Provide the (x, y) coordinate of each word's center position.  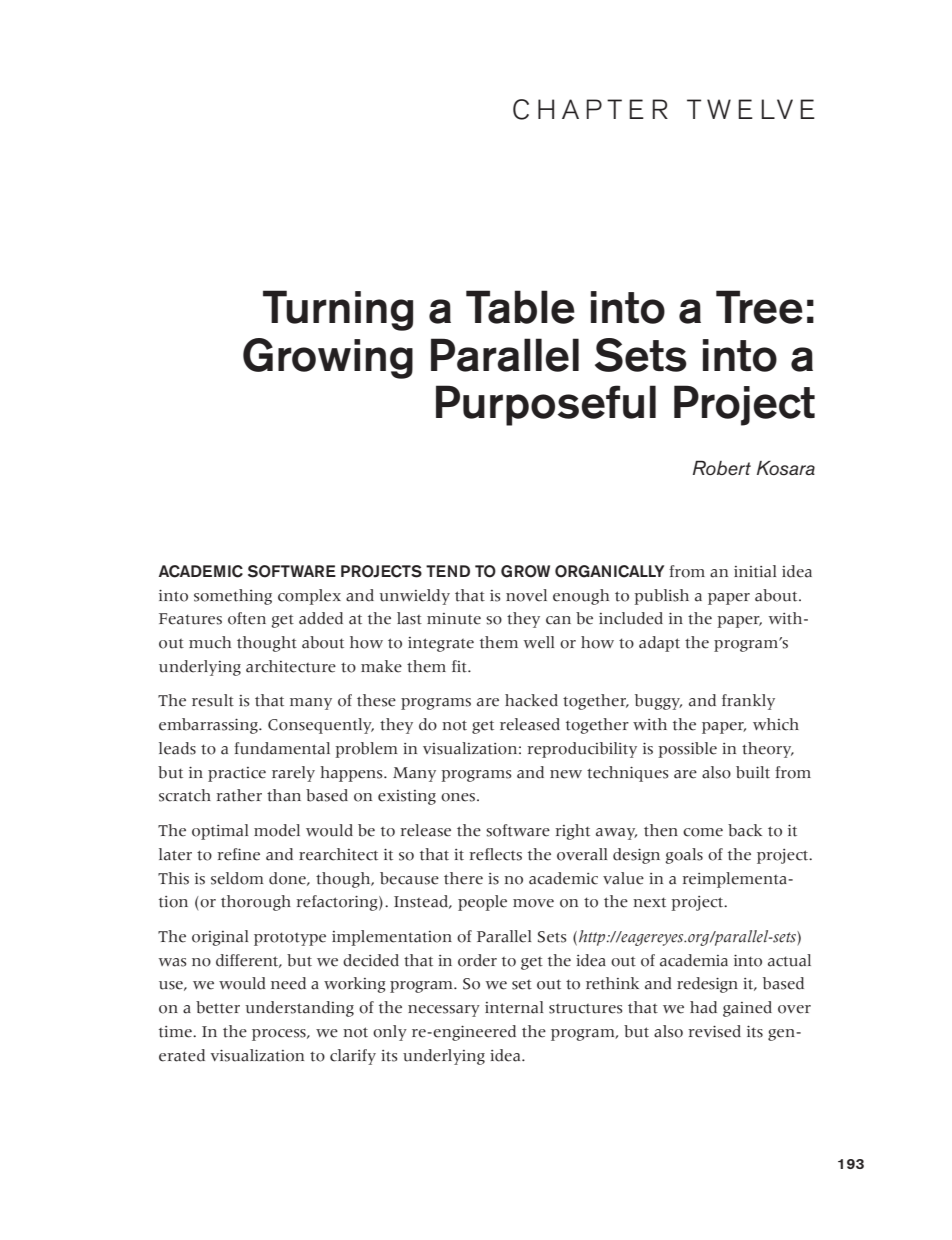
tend (448, 571)
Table (520, 307)
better (218, 1007)
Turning (338, 310)
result (213, 700)
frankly (748, 702)
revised (714, 1031)
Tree (759, 307)
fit (460, 666)
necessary (444, 1011)
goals (684, 856)
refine (238, 854)
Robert (722, 468)
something (233, 597)
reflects (495, 854)
